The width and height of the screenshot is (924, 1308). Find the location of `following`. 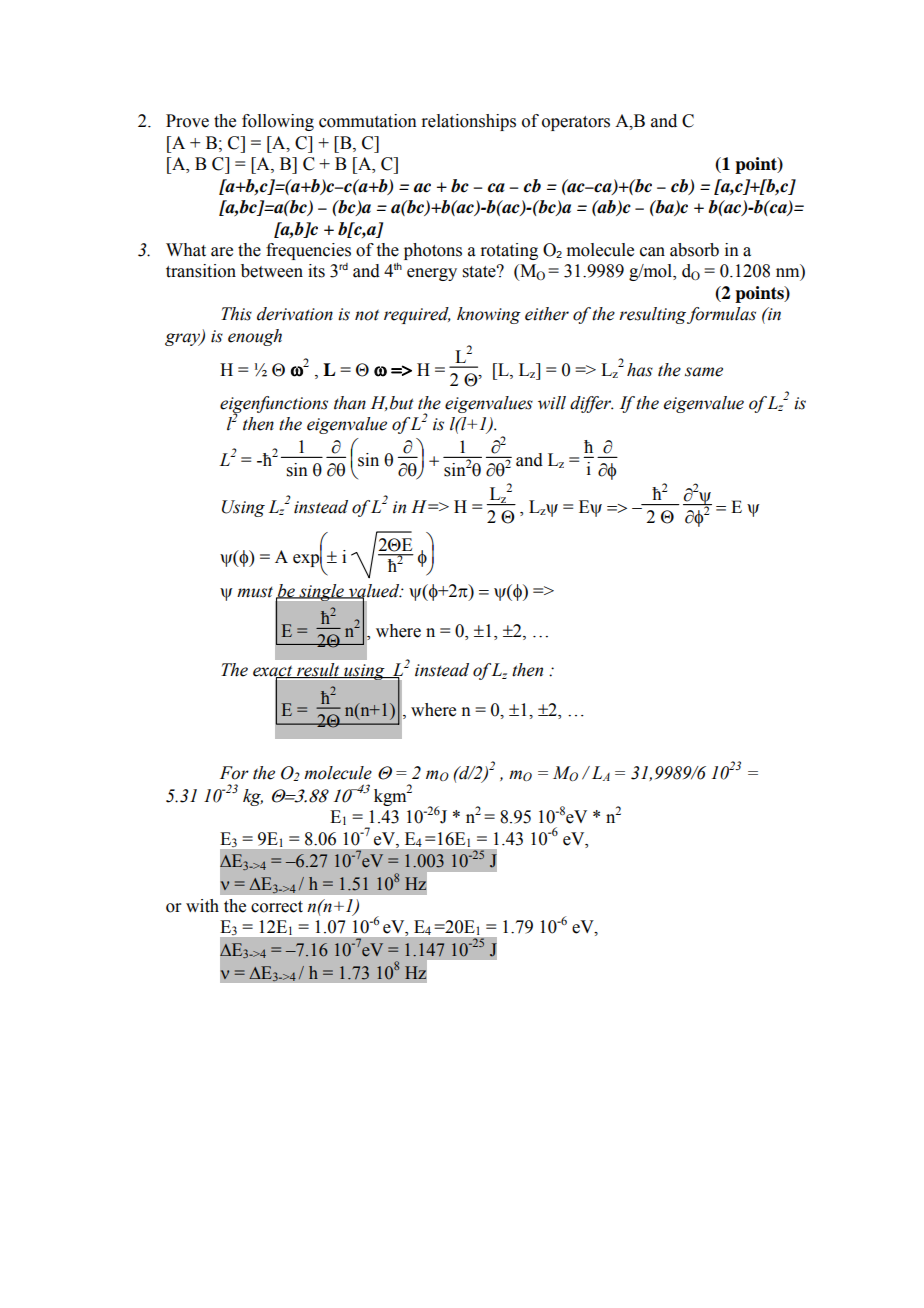

following is located at coordinates (278, 122).
